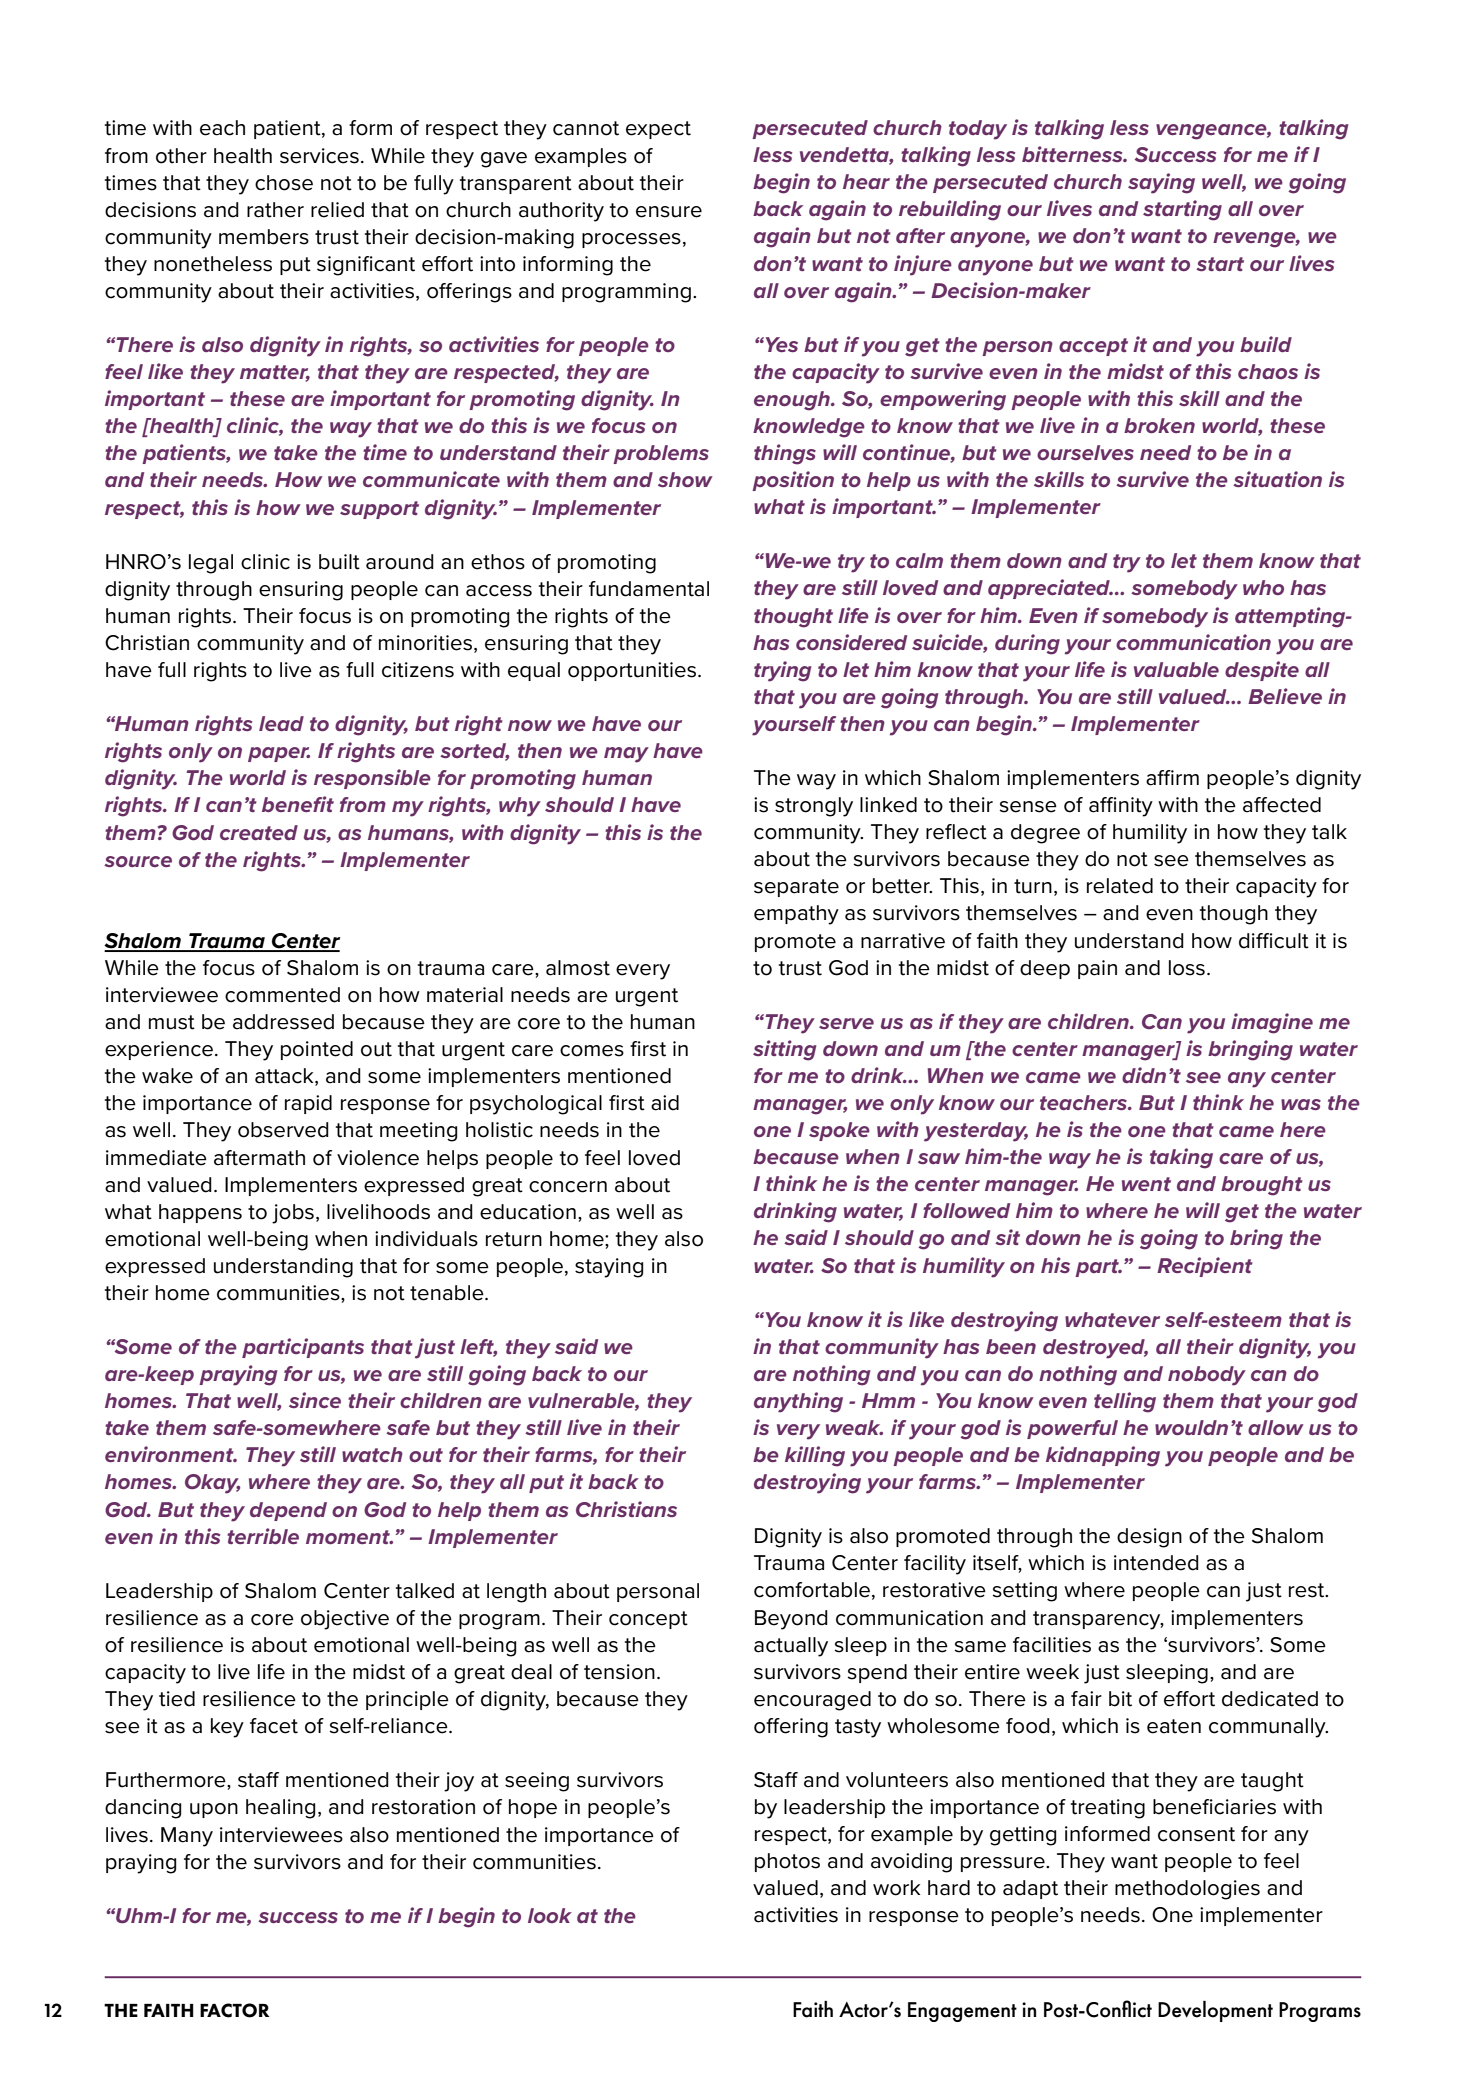 This screenshot has height=2073, width=1466. What do you see at coordinates (284, 183) in the screenshot?
I see `chose` at bounding box center [284, 183].
